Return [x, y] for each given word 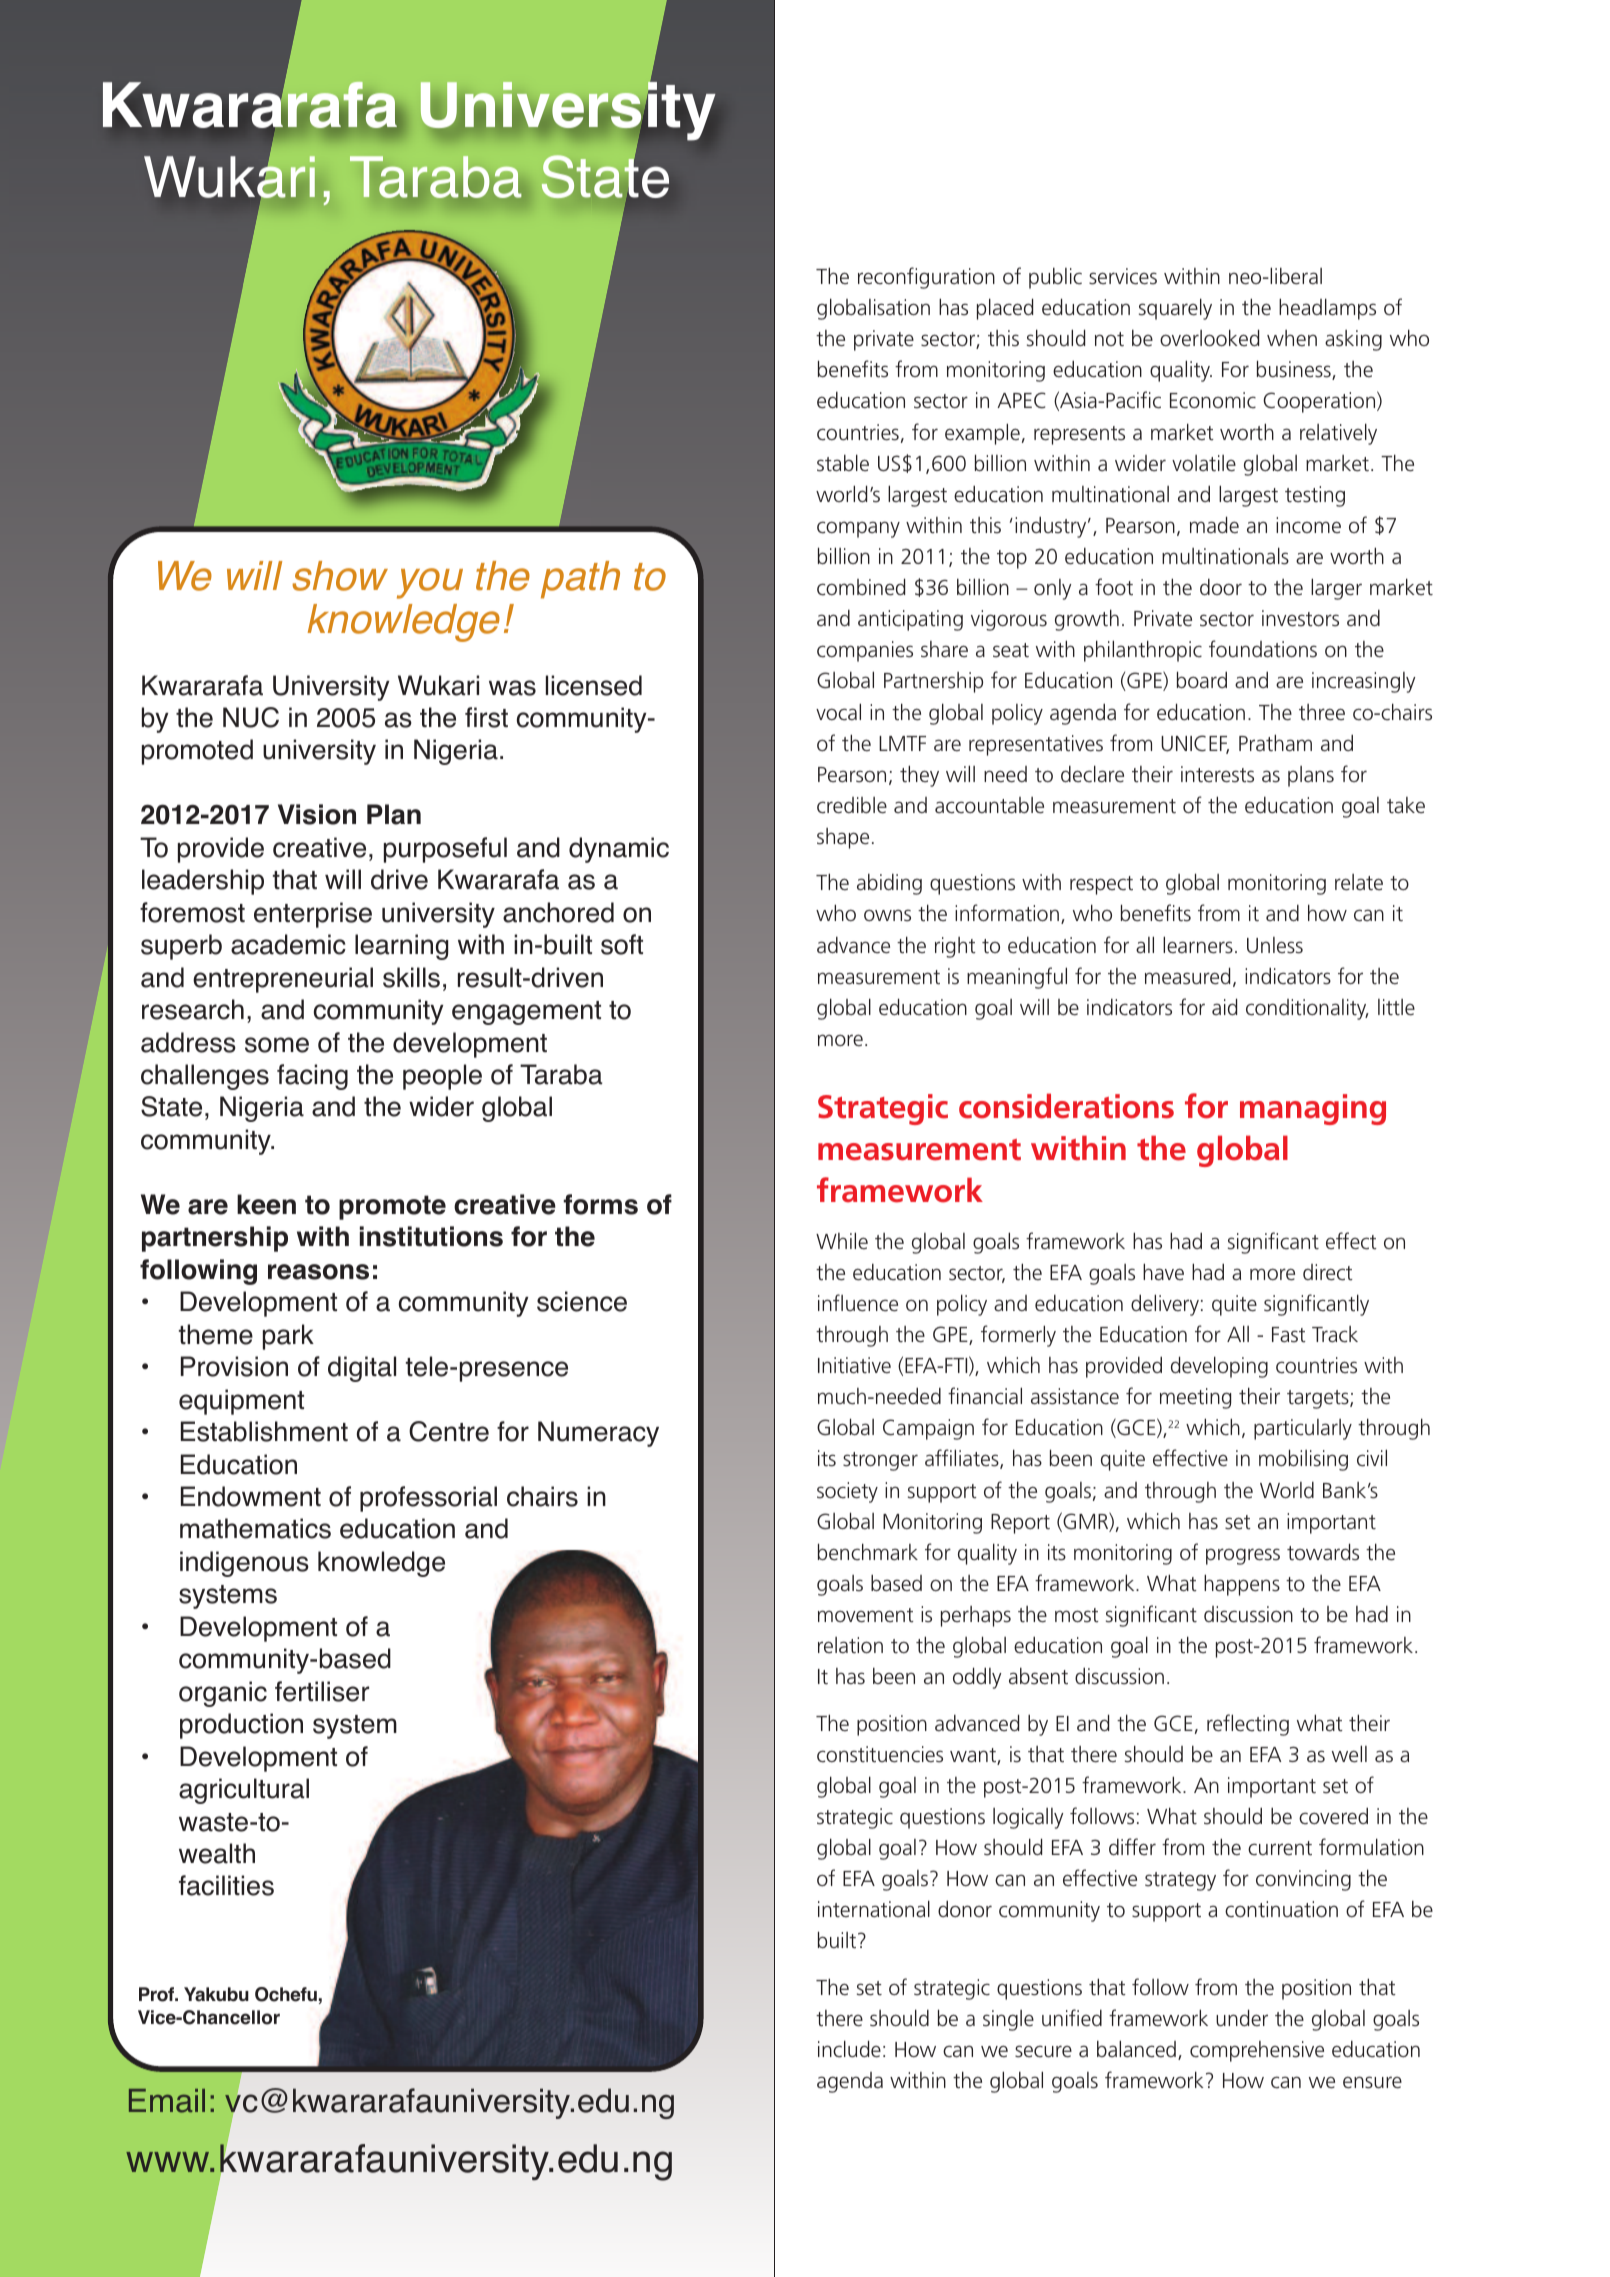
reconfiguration [926, 278]
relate [1359, 882]
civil [1372, 1458]
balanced [1136, 2049]
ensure [1372, 2082]
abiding [889, 884]
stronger [880, 1461]
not [1109, 339]
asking [1353, 340]
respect [1101, 885]
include [849, 2049]
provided [1124, 1367]
